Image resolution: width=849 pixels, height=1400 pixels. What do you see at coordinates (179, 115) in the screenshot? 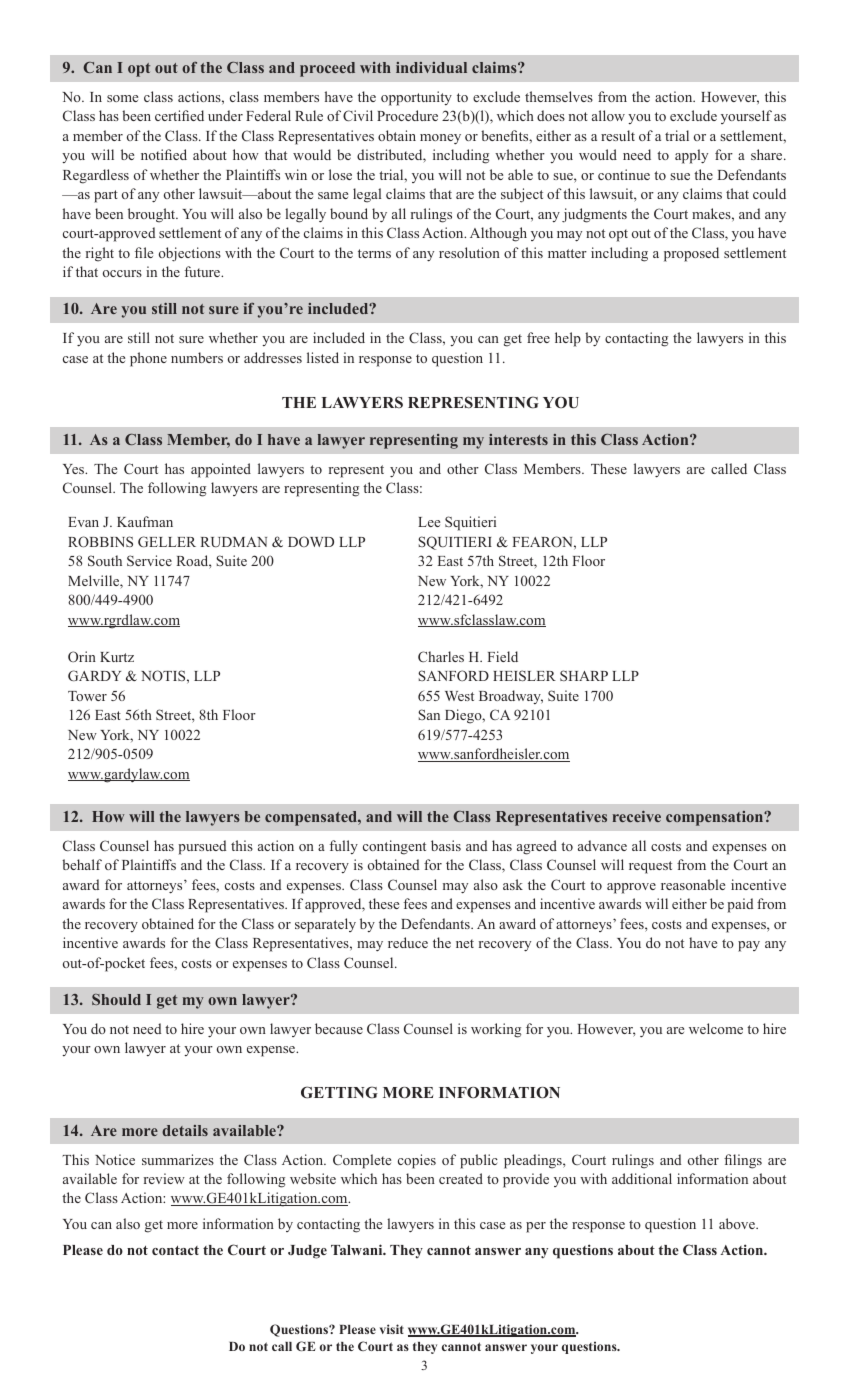
I see `certified` at bounding box center [179, 115].
